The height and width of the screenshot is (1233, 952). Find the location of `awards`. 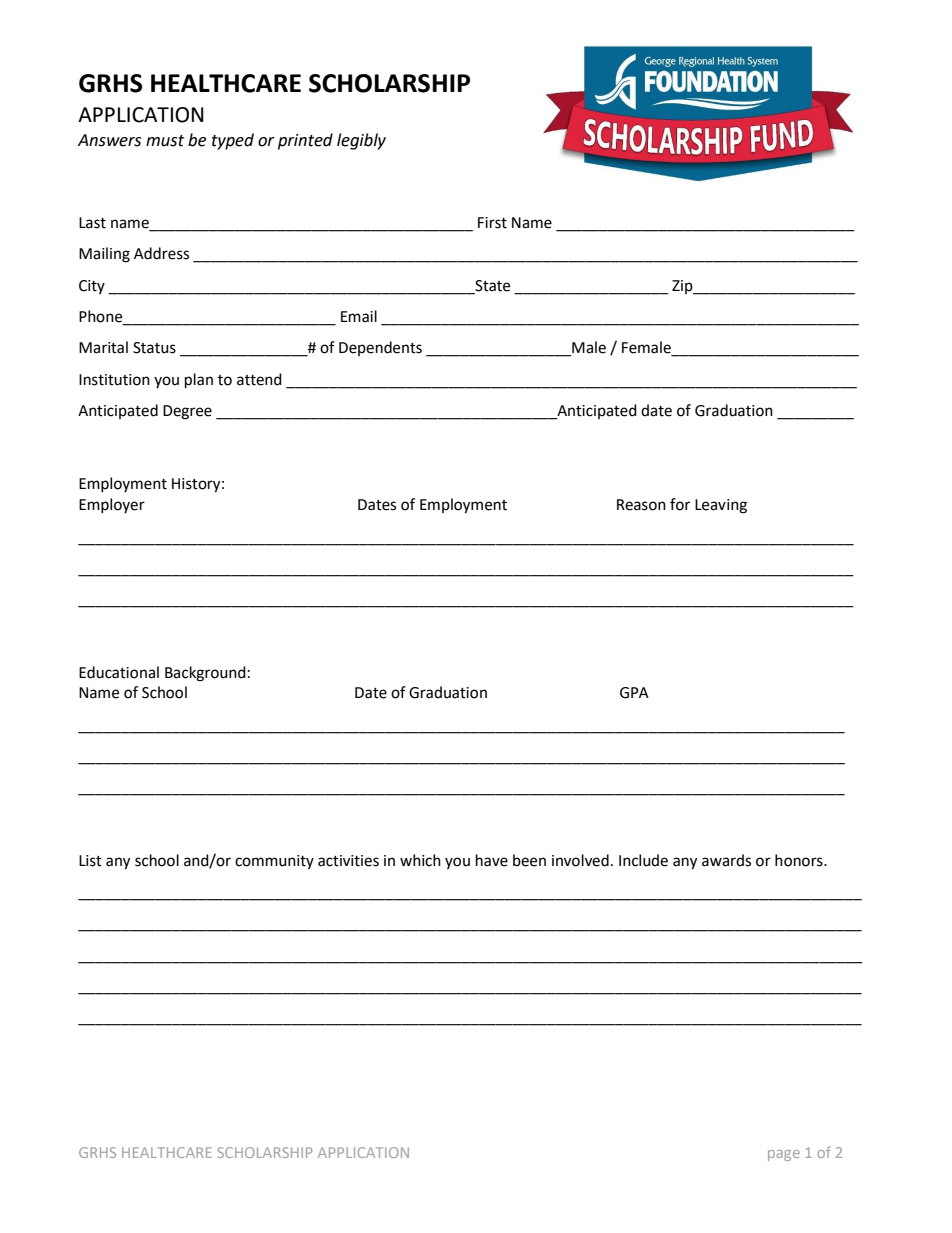

awards is located at coordinates (726, 860).
